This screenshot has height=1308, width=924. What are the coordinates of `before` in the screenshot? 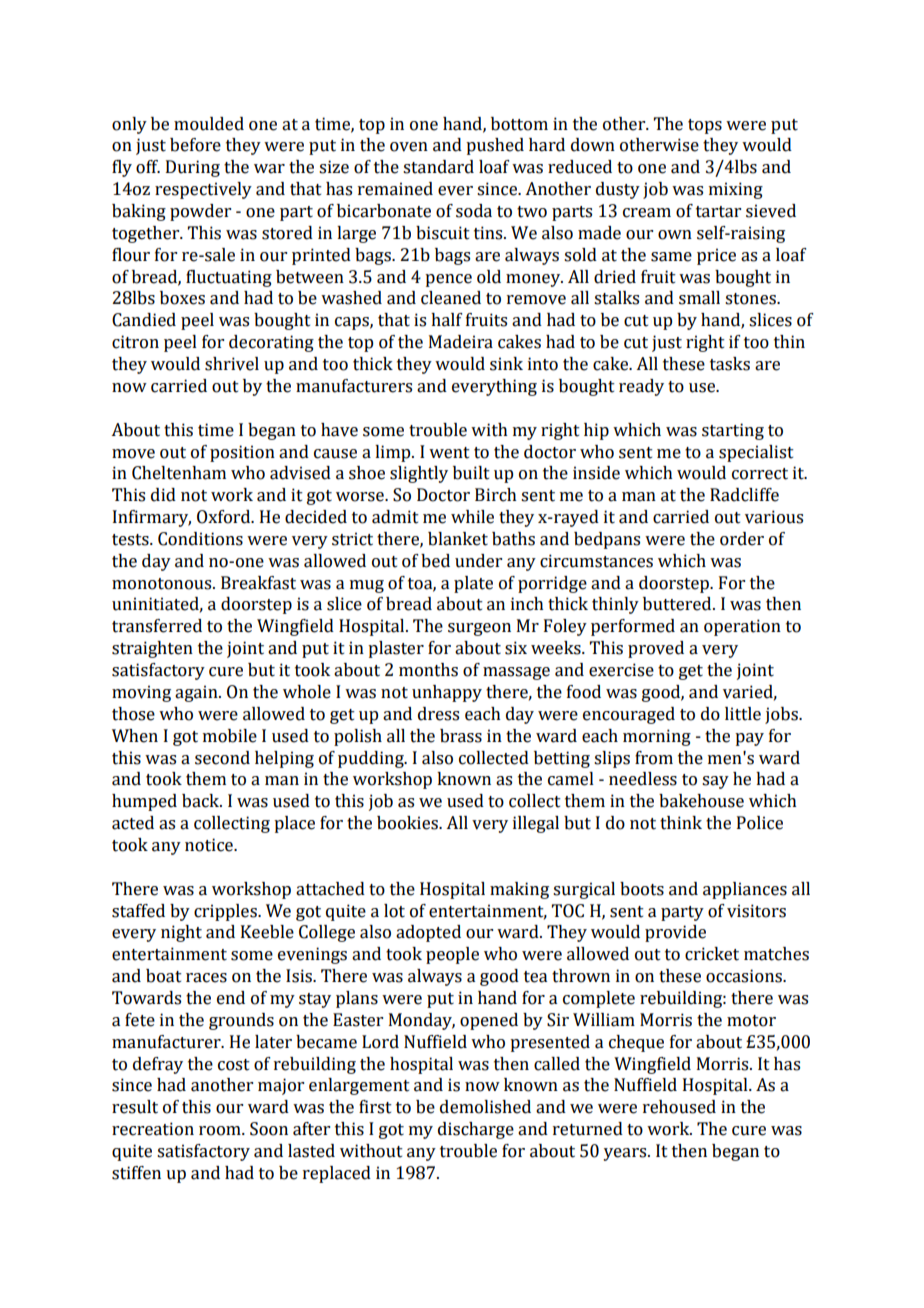 It's located at (195, 145).
